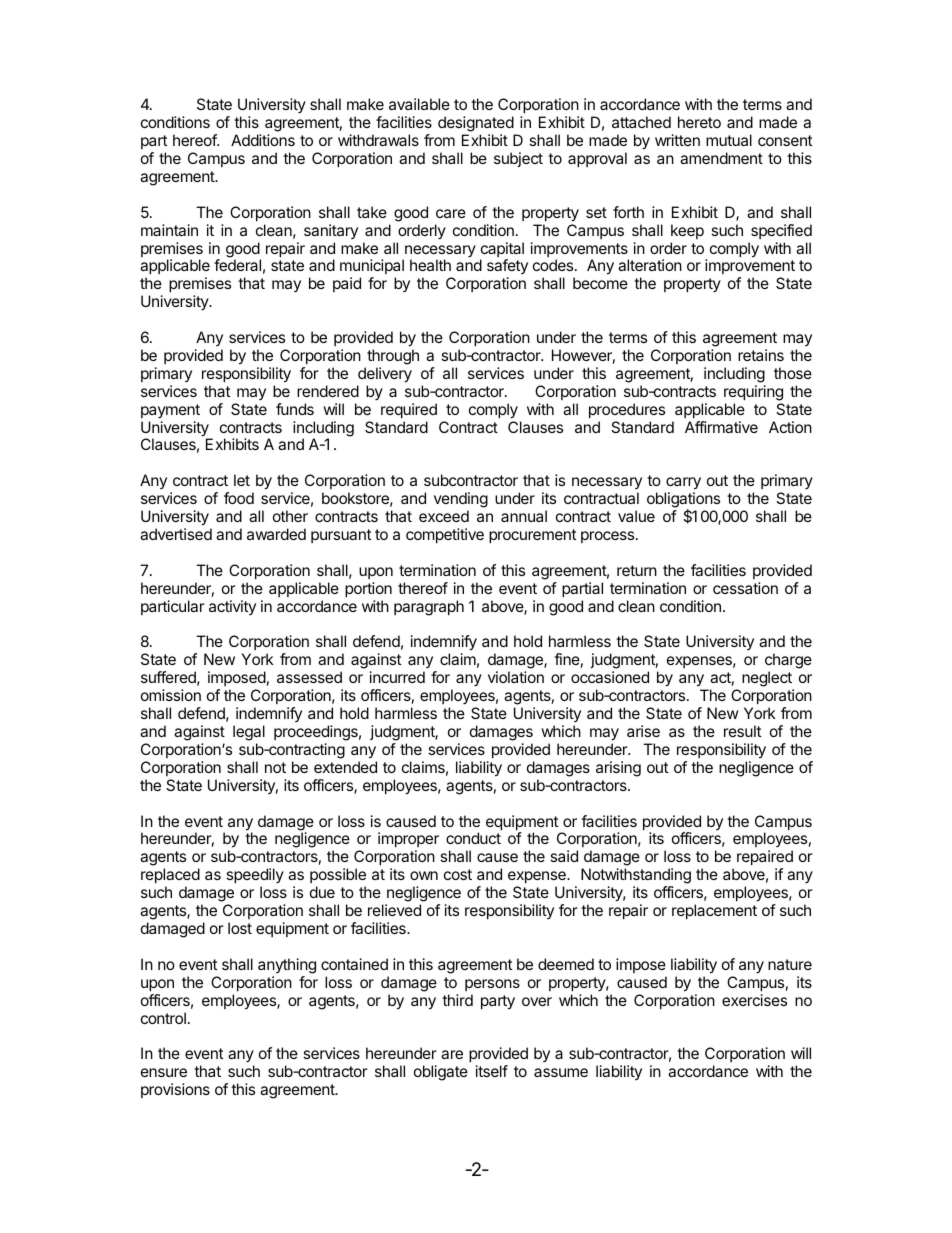 This screenshot has height=1233, width=952. Describe the element at coordinates (393, 357) in the screenshot. I see `through` at that location.
